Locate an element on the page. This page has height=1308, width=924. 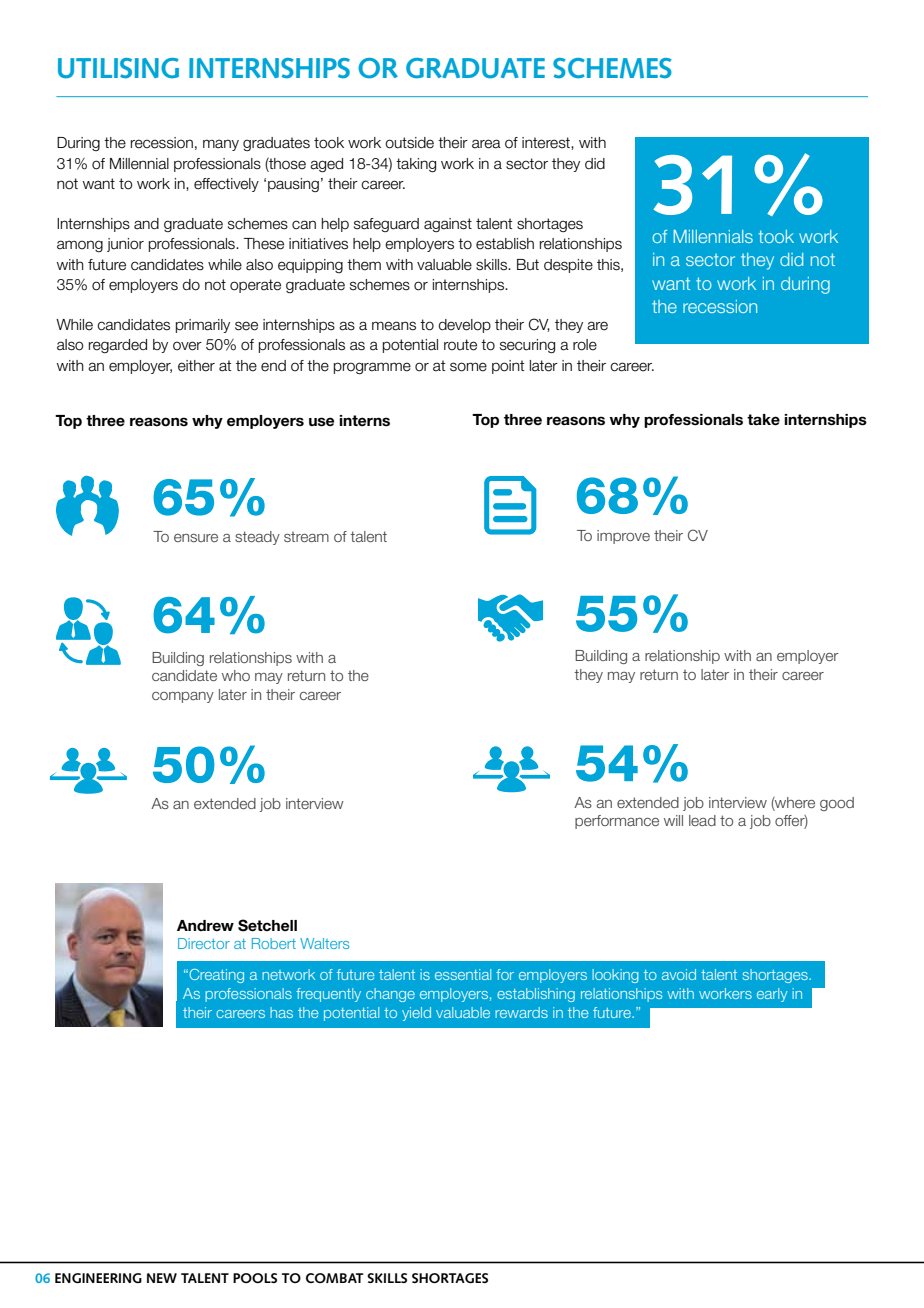
area is located at coordinates (486, 144).
